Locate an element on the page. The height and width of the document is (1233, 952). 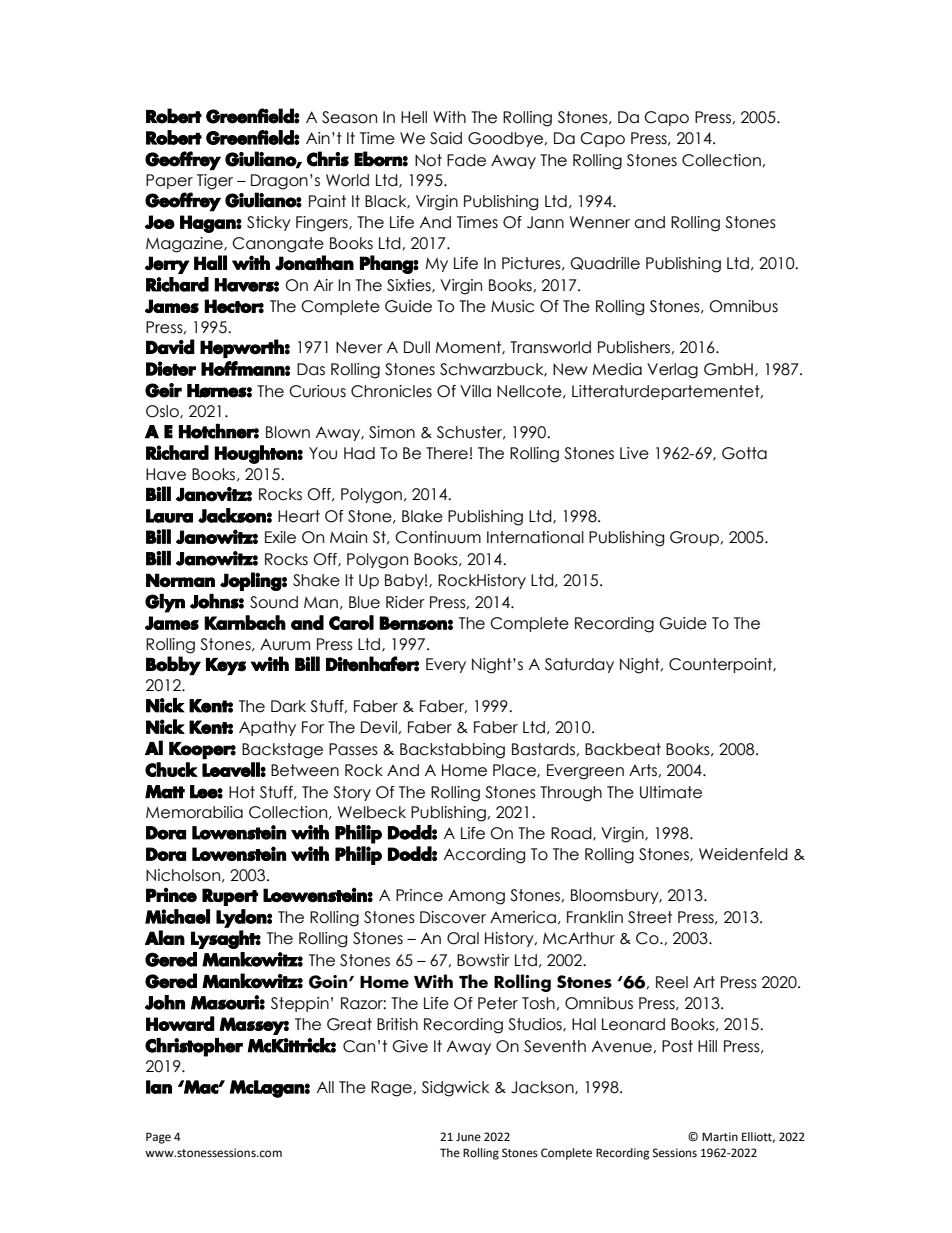
Tiger is located at coordinates (215, 182).
